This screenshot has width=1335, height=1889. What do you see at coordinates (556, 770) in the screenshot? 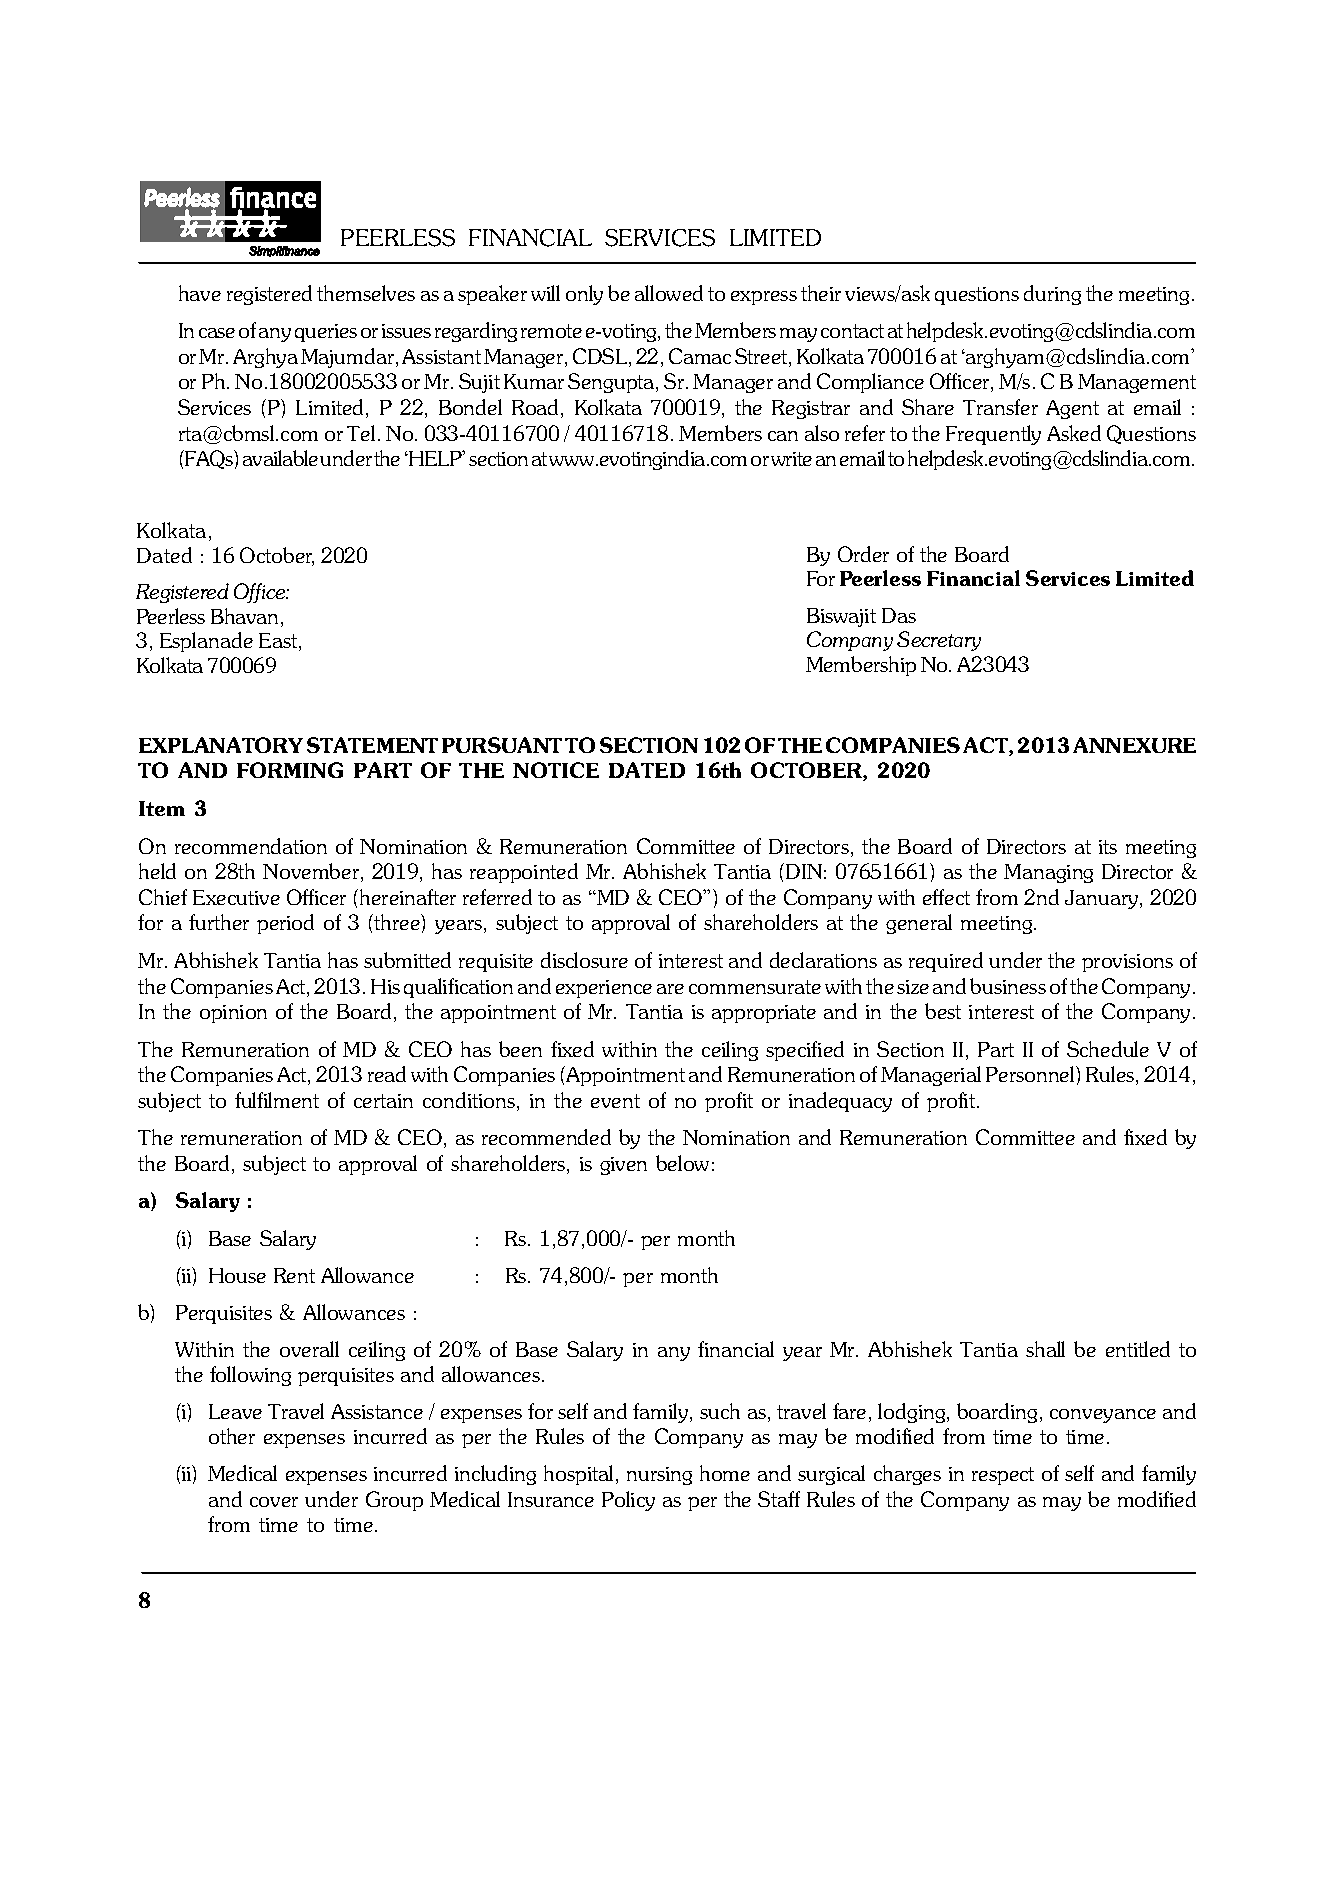
I see `NOTICE` at bounding box center [556, 770].
